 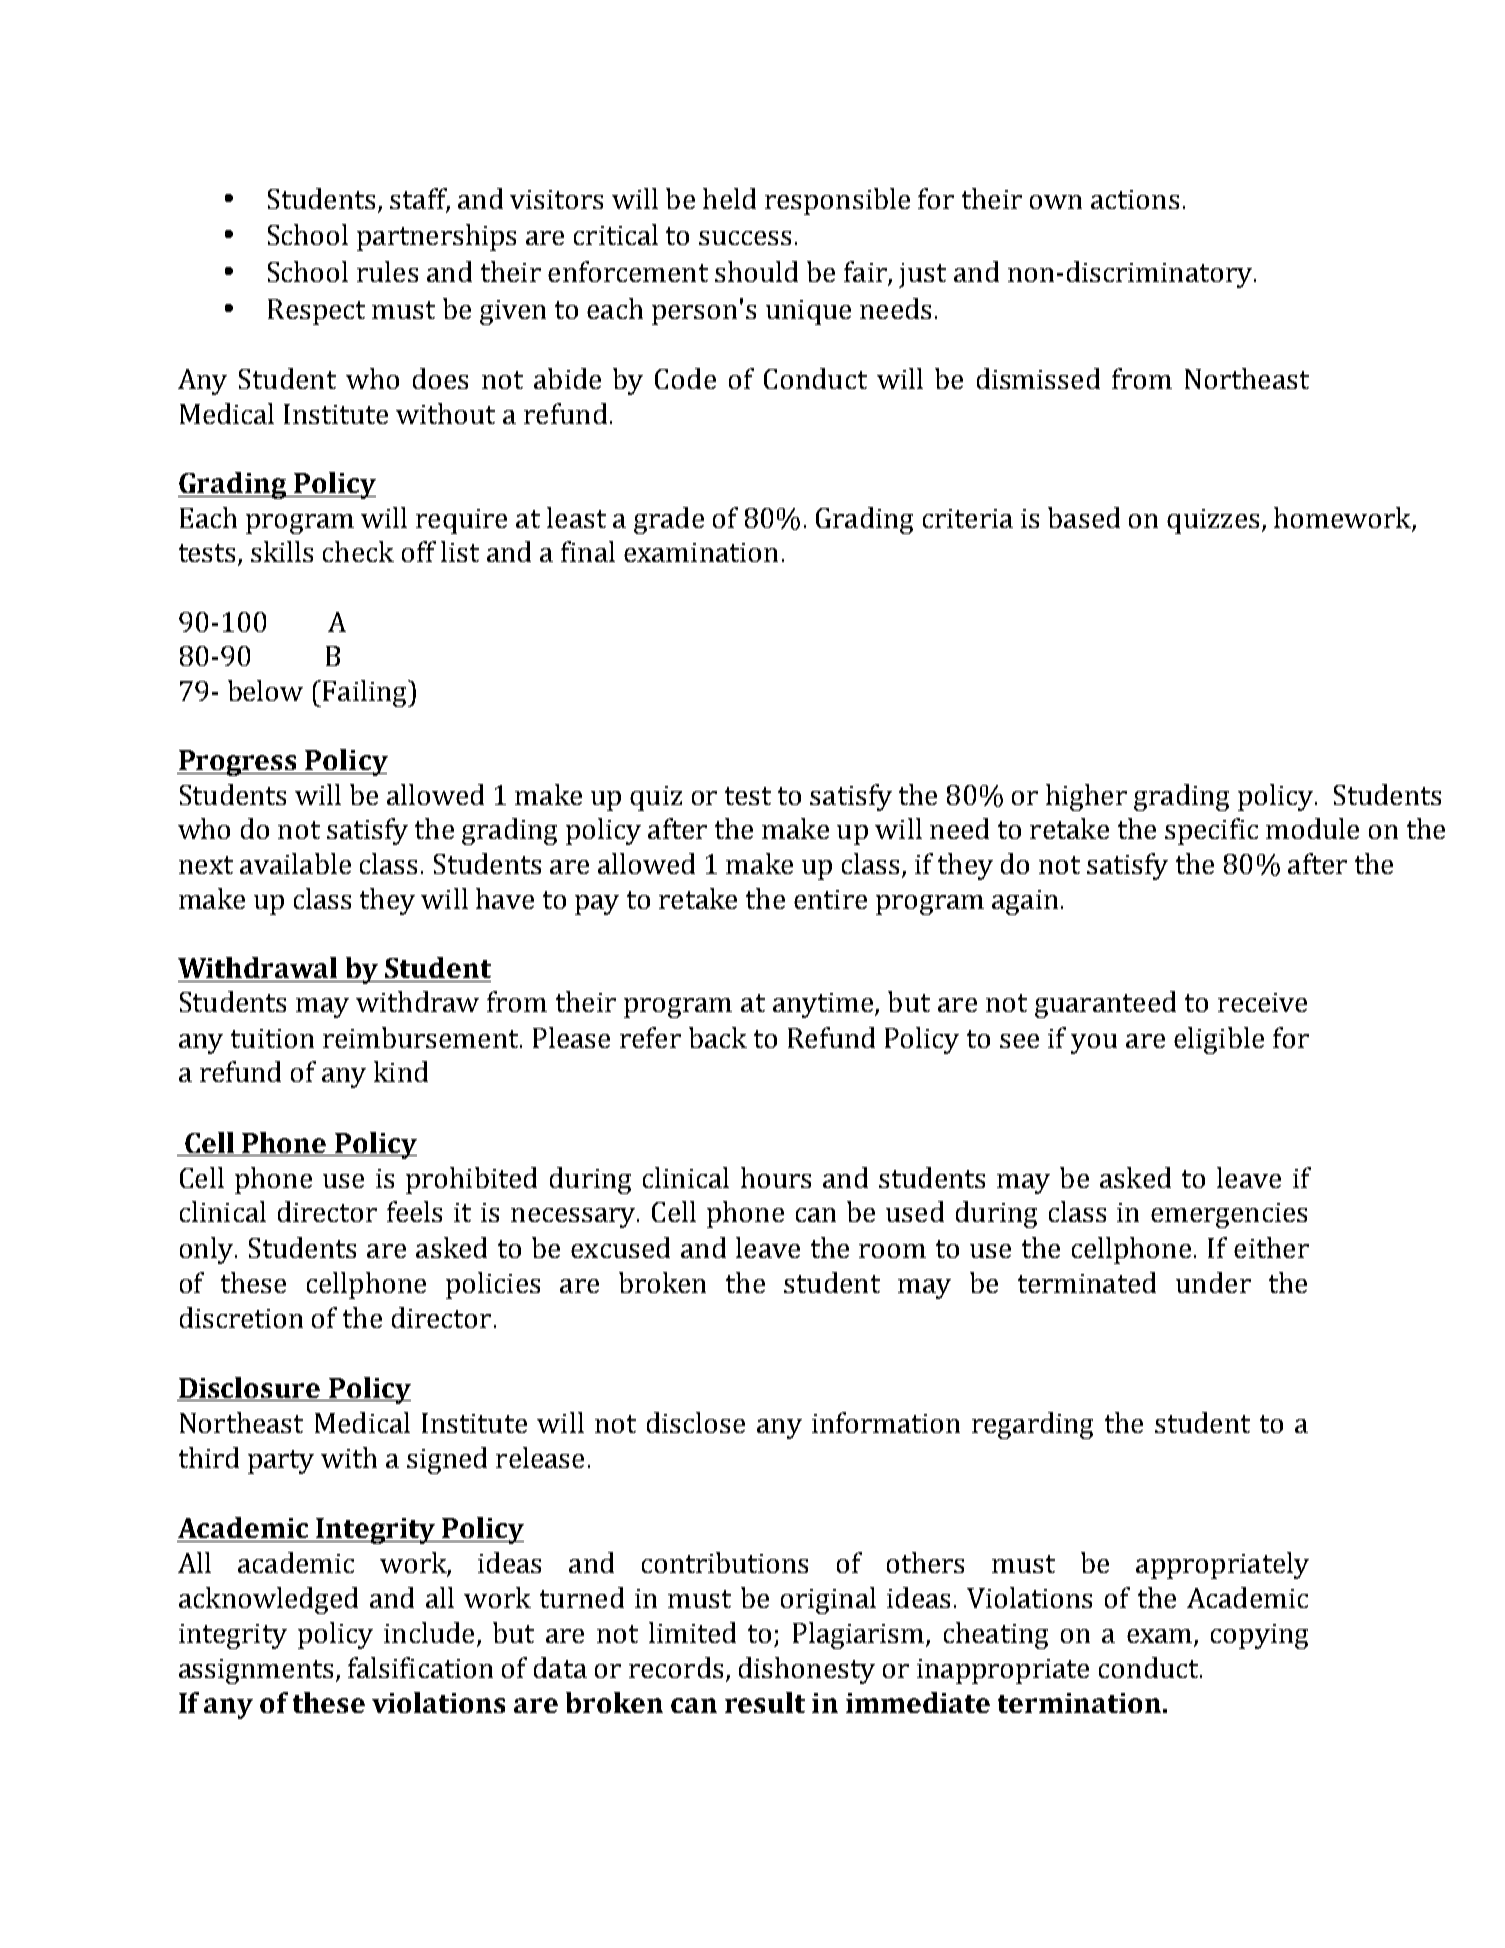 I want to click on success, so click(x=745, y=238).
